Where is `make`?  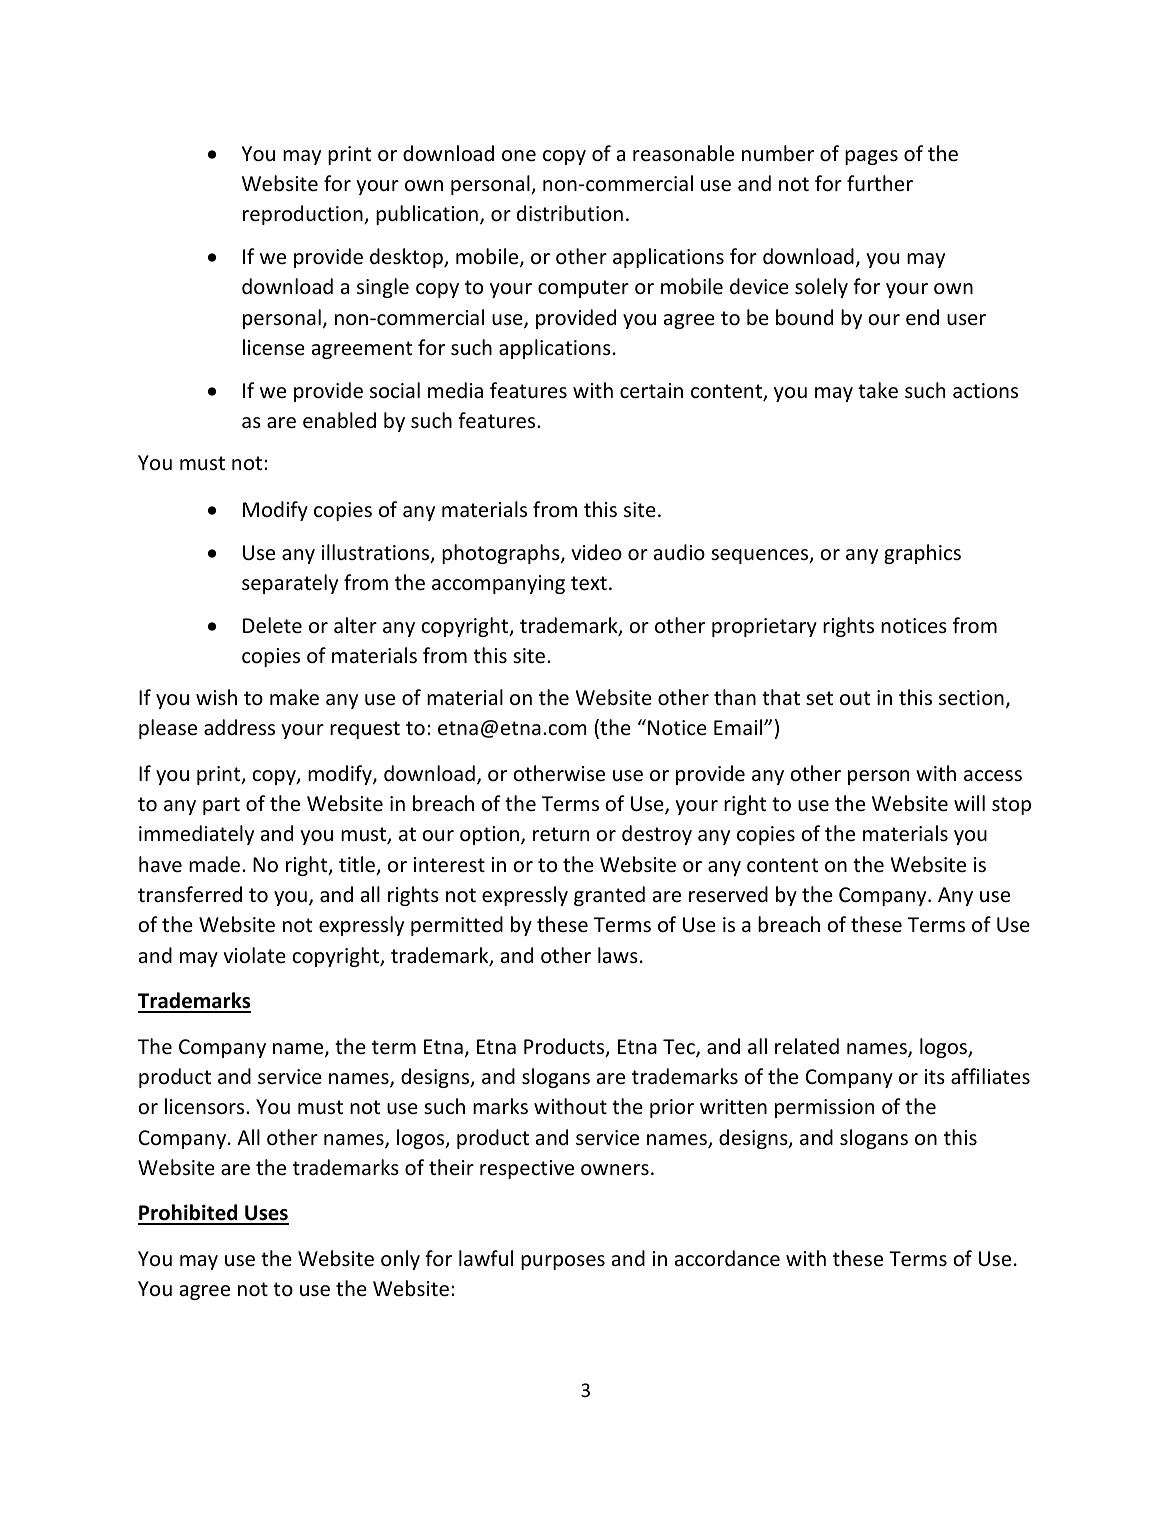 make is located at coordinates (294, 697).
